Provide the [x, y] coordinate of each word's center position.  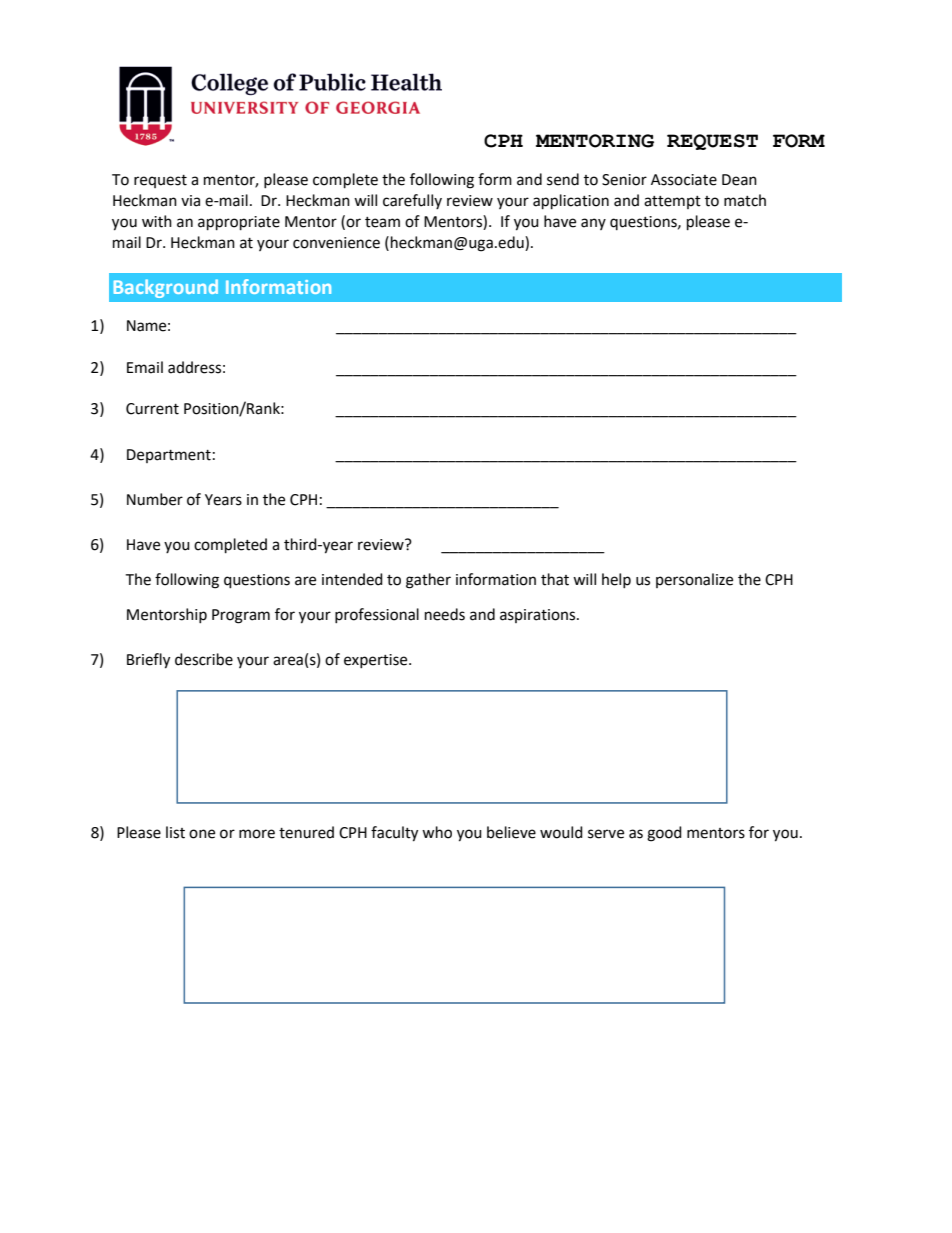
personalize [694, 580]
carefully [412, 201]
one [202, 834]
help [616, 580]
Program [241, 616]
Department [169, 456]
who [437, 832]
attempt [672, 202]
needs [445, 614]
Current [152, 409]
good [664, 834]
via [190, 201]
